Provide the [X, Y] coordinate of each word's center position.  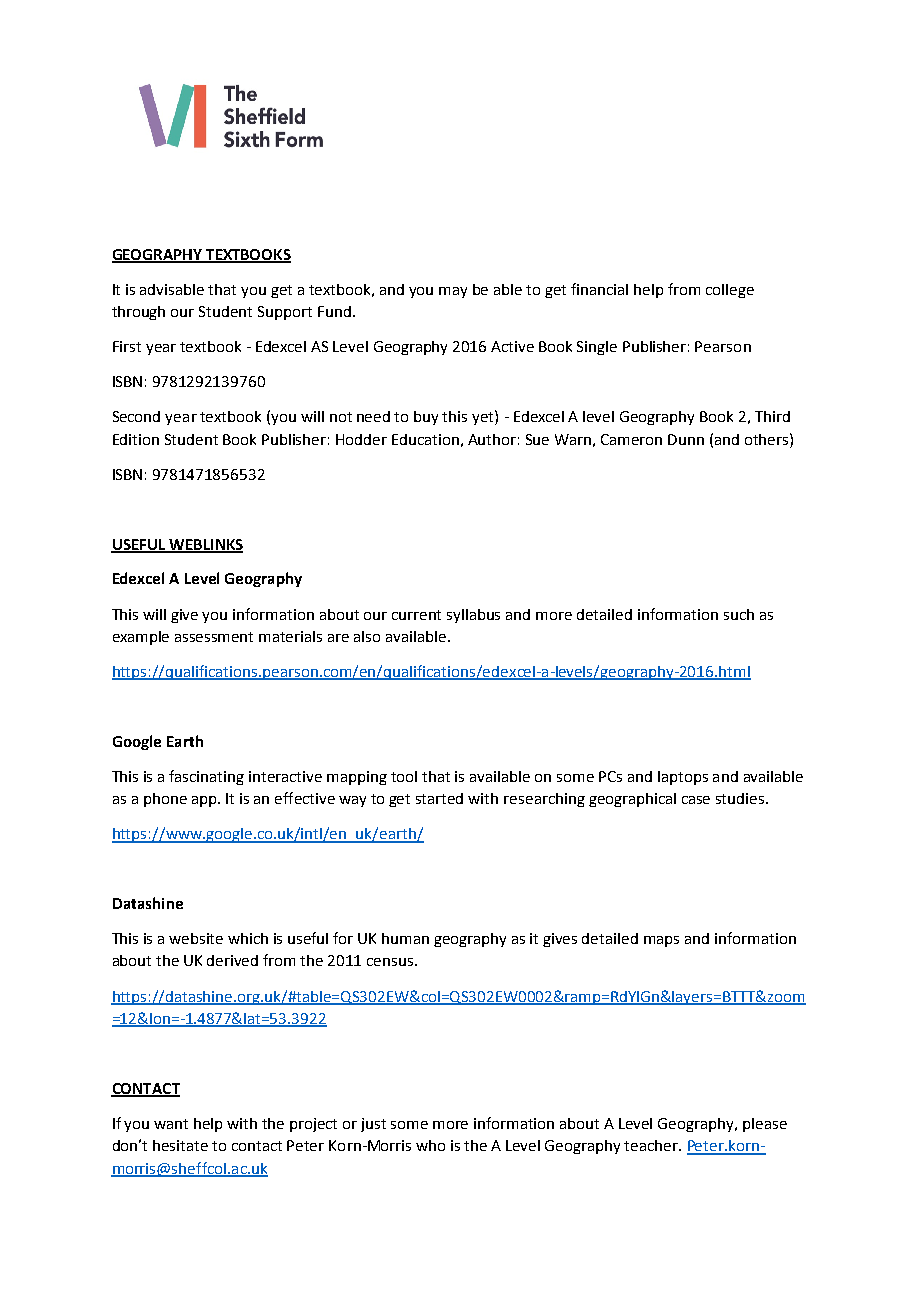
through [138, 313]
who [430, 1145]
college [730, 291]
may [453, 292]
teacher [652, 1145]
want [171, 1124]
